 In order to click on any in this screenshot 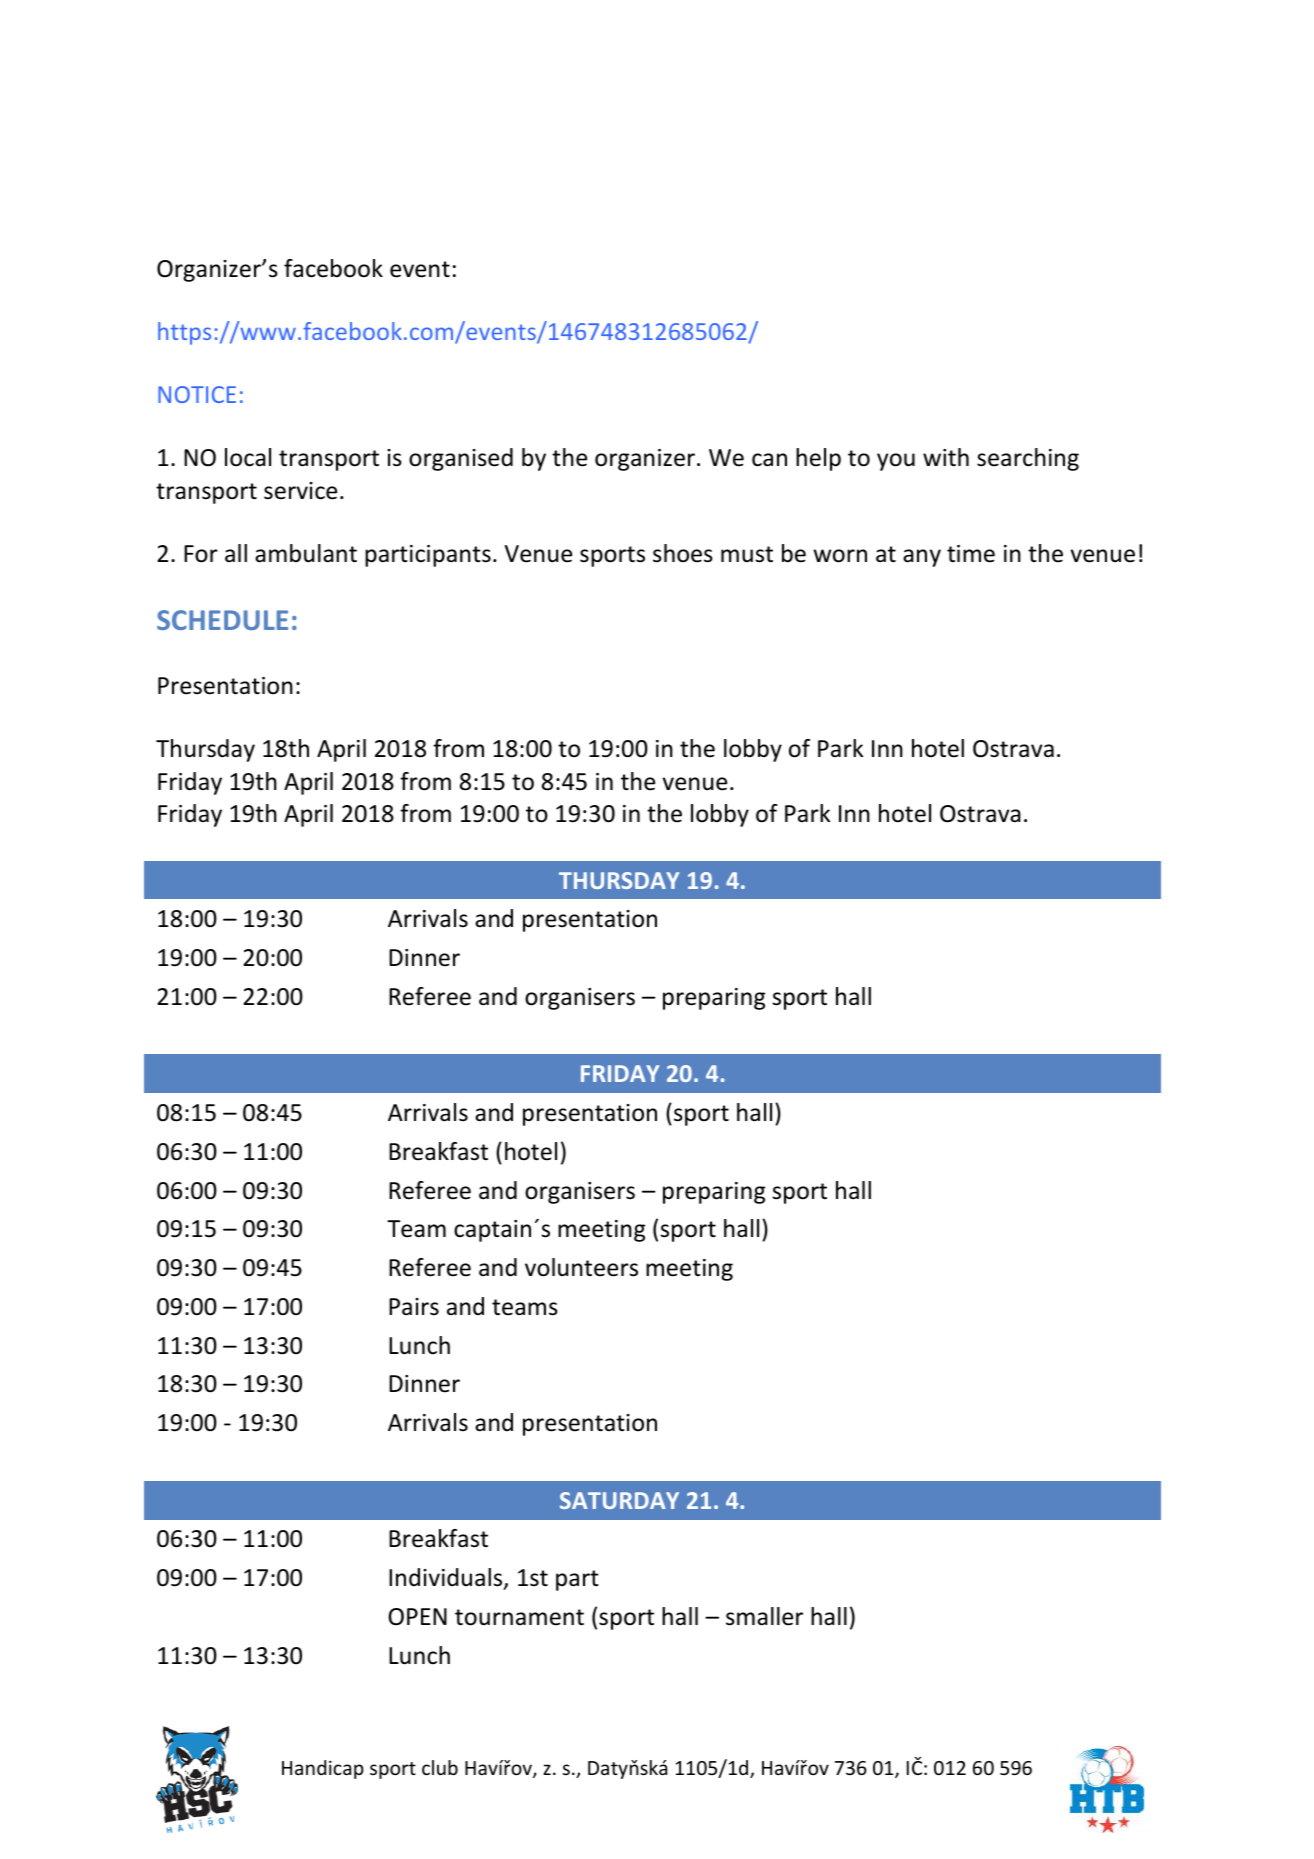, I will do `click(922, 558)`.
